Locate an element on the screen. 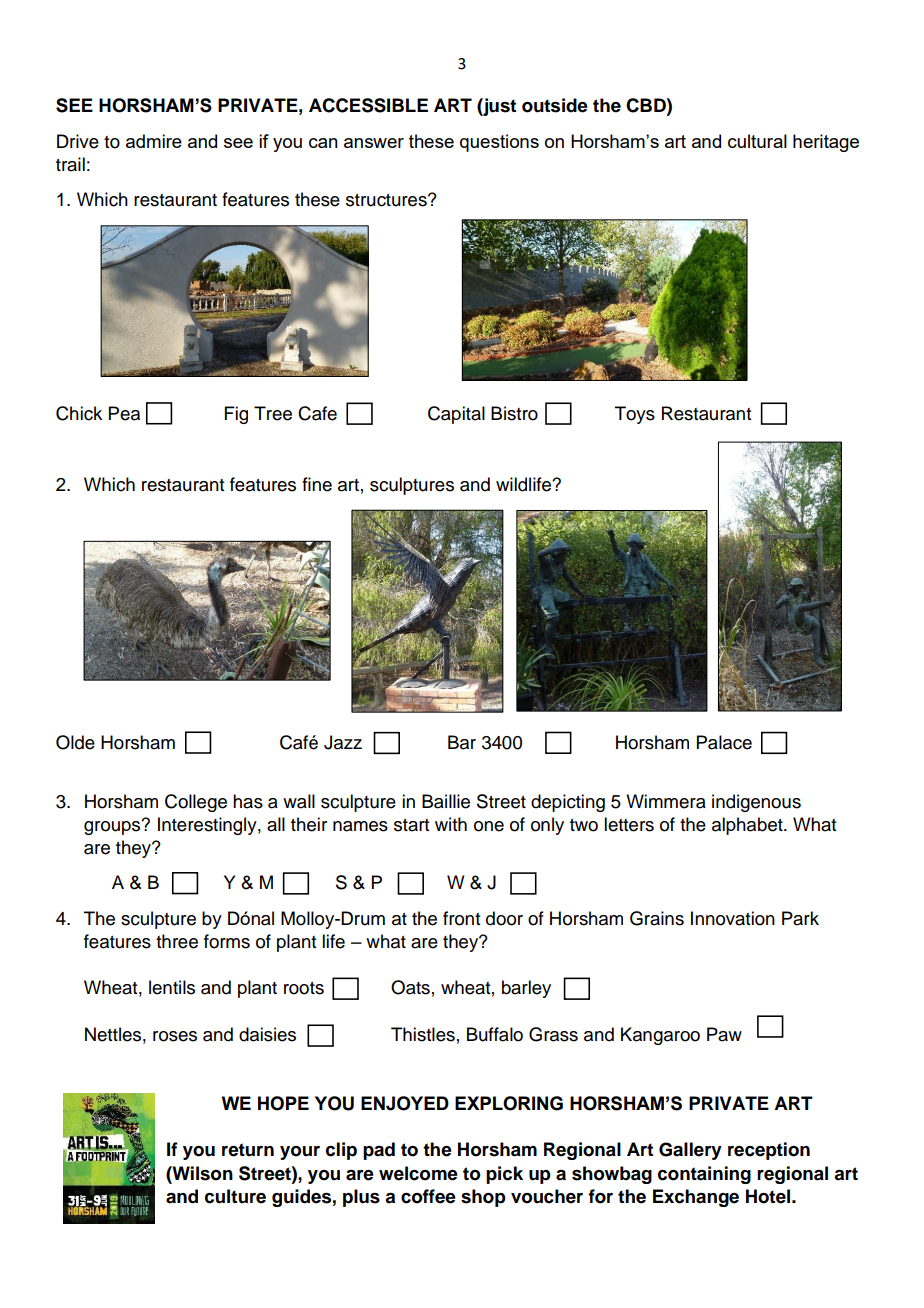 The width and height of the screenshot is (924, 1308). questions is located at coordinates (499, 143).
